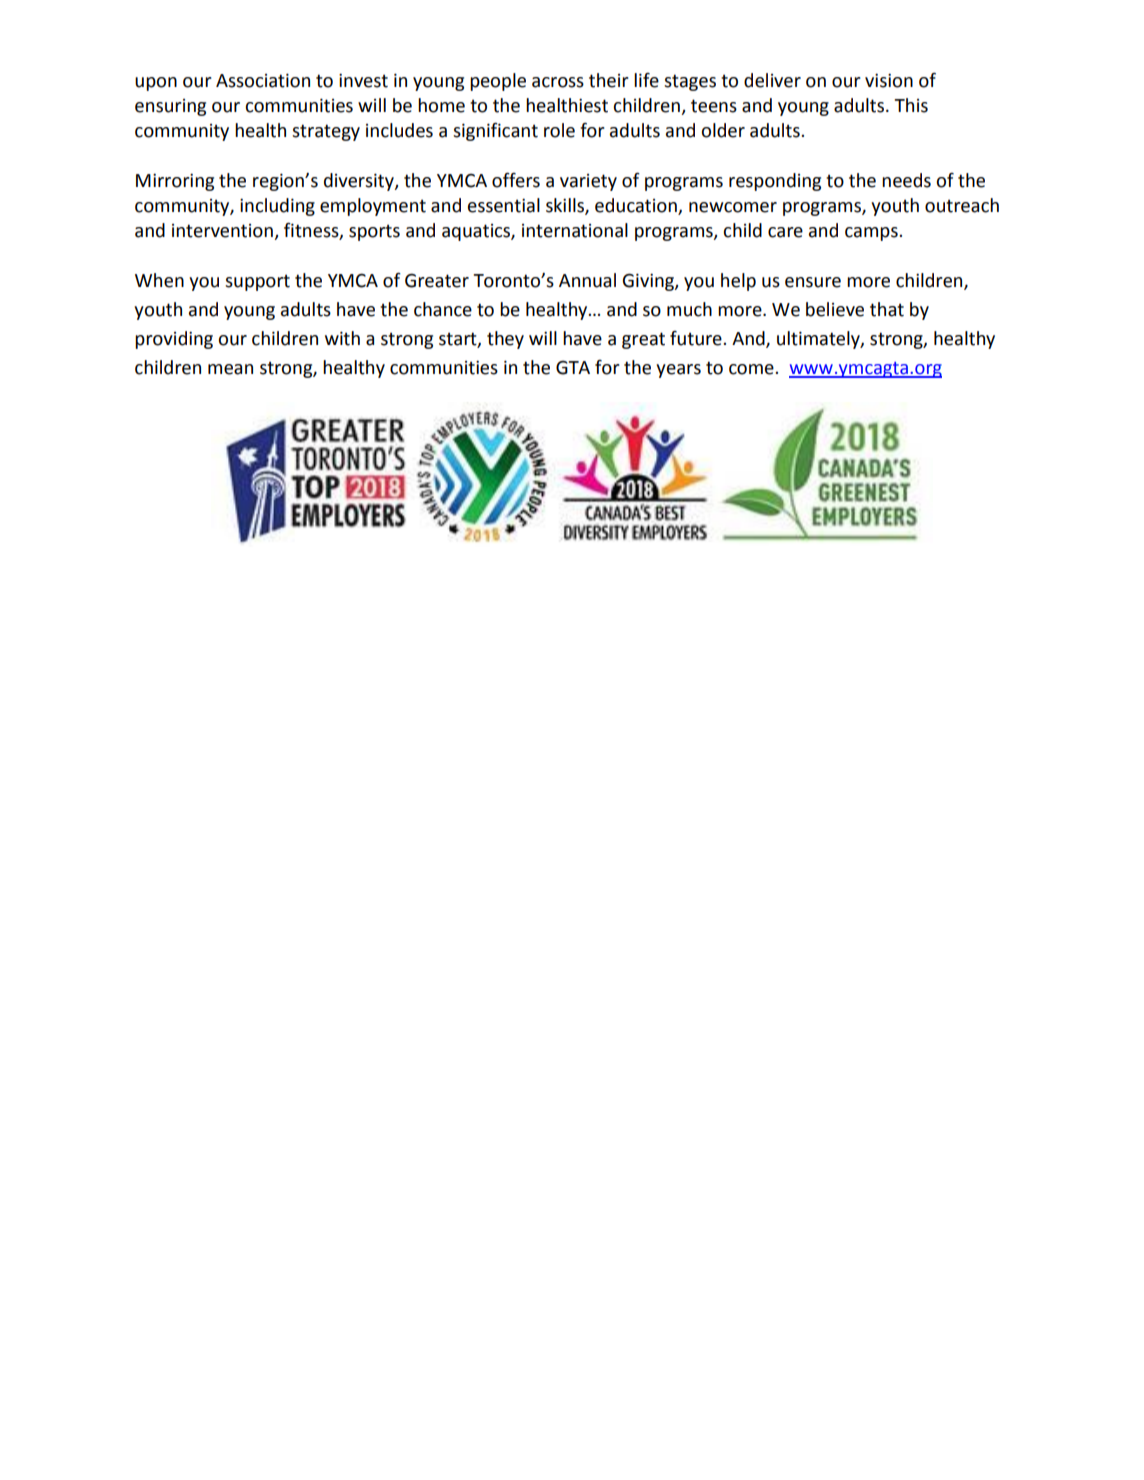 The height and width of the image is (1480, 1144). I want to click on international, so click(575, 230).
